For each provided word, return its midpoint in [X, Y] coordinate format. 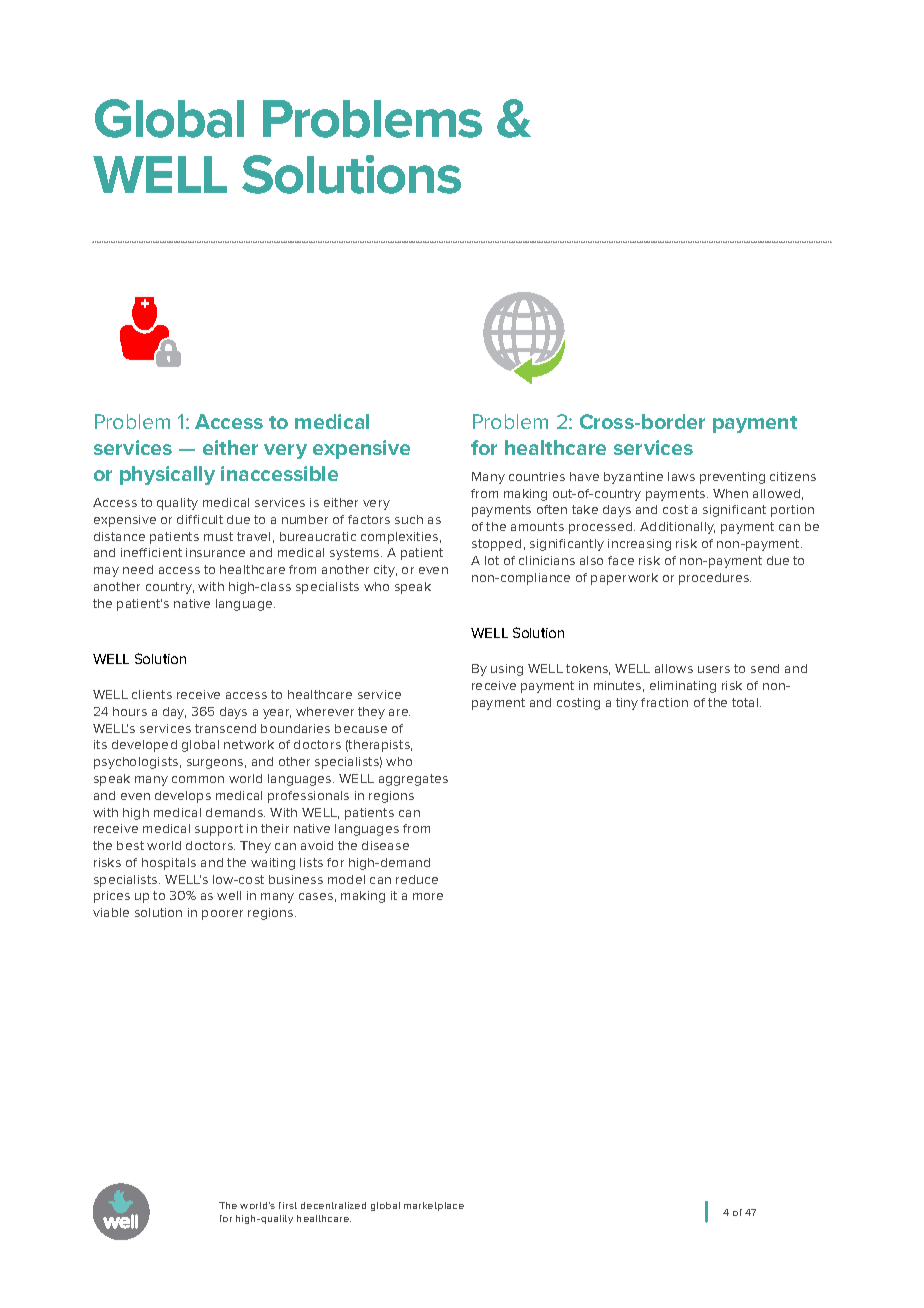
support [219, 830]
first [288, 1205]
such [409, 519]
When [730, 493]
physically [167, 475]
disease [385, 845]
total [746, 702]
